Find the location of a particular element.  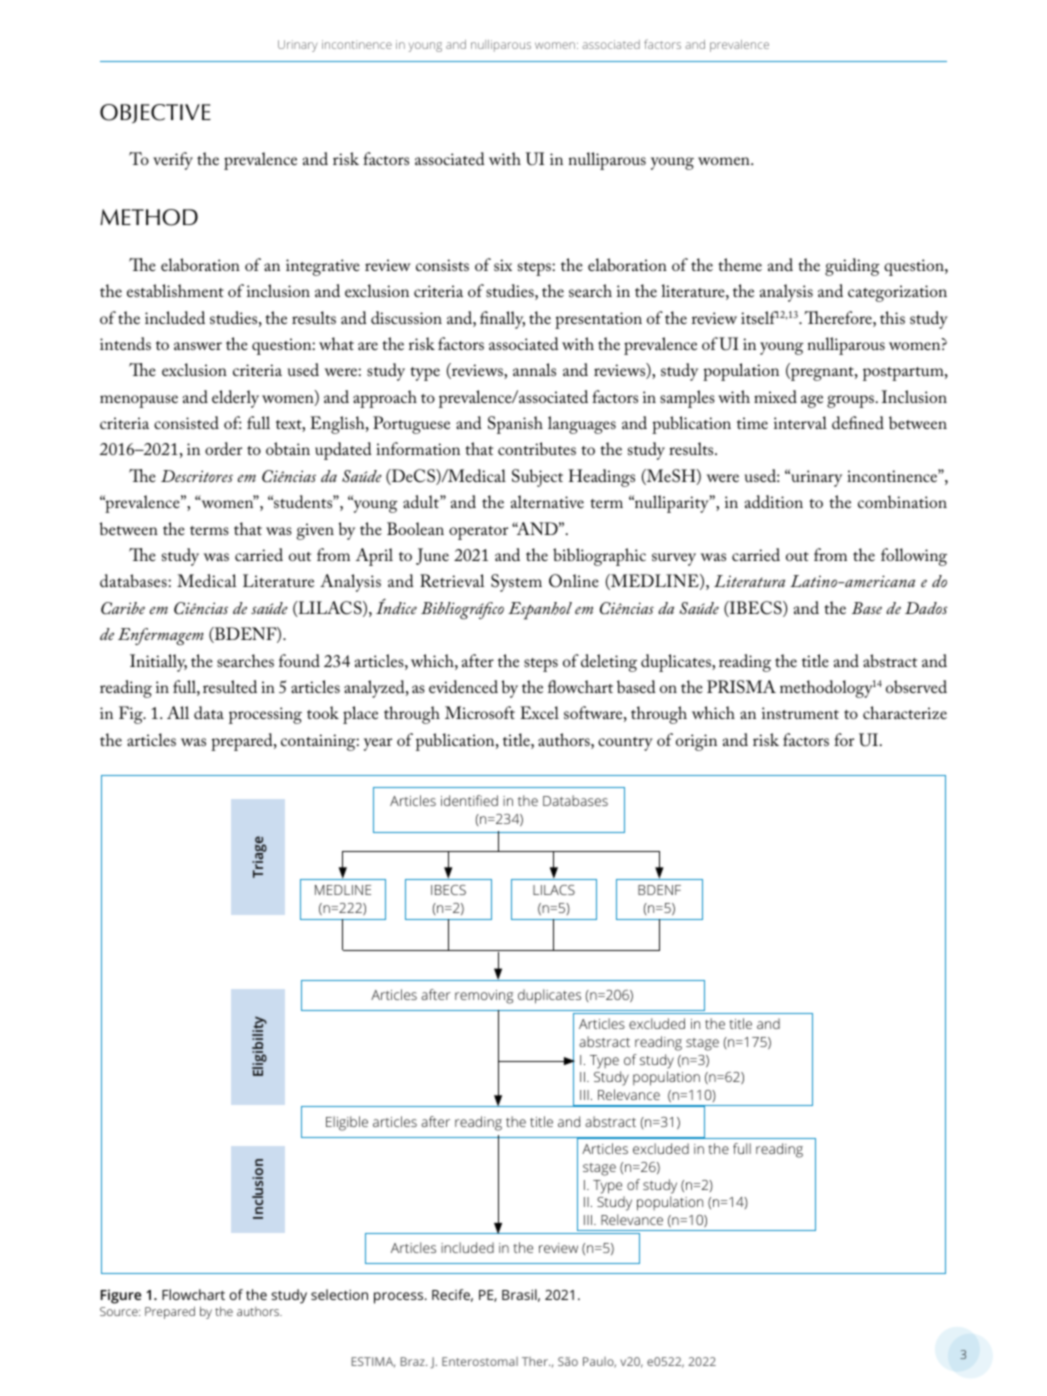

resulted is located at coordinates (230, 686).
